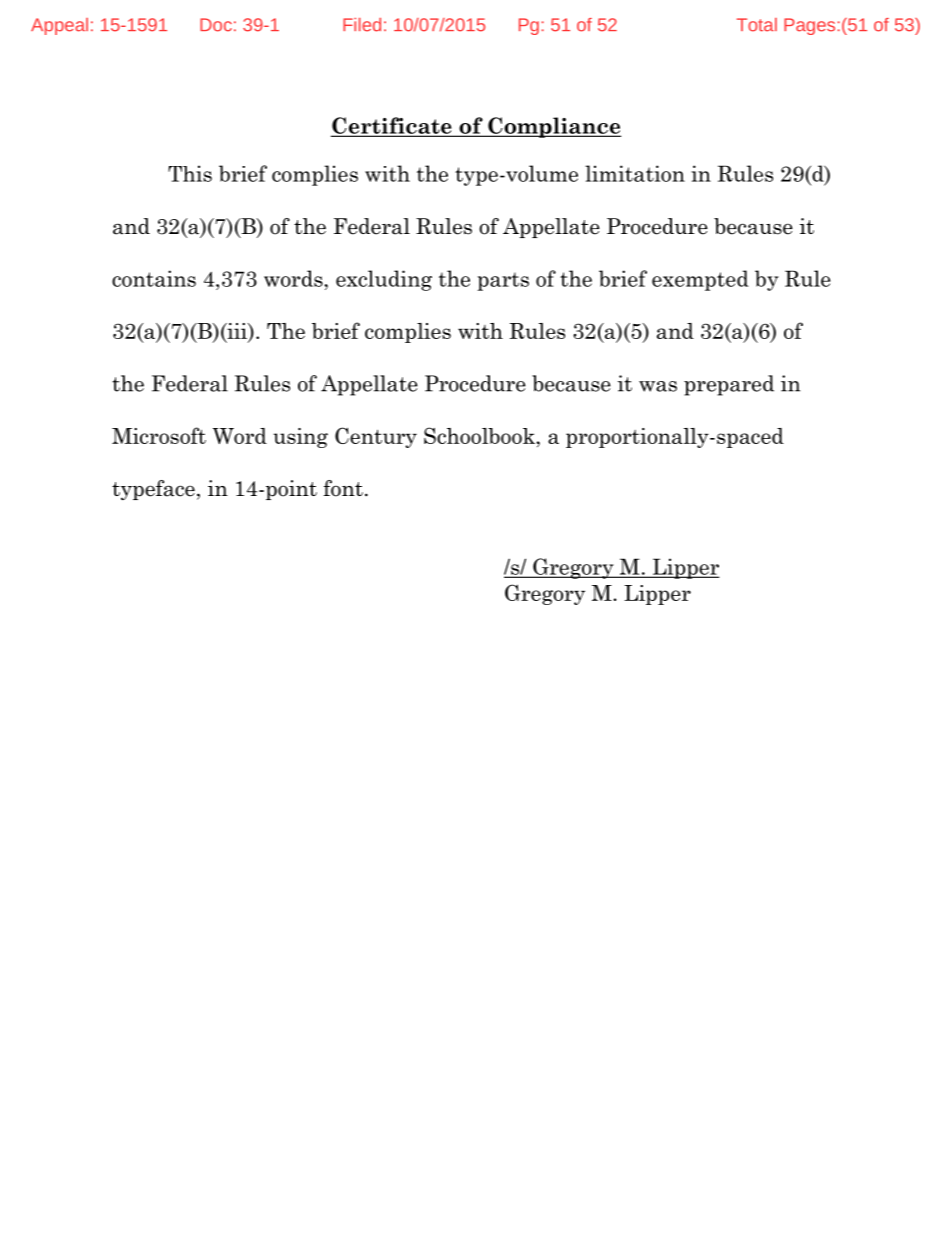 Image resolution: width=952 pixels, height=1233 pixels. Describe the element at coordinates (700, 280) in the image. I see `exempted` at that location.
